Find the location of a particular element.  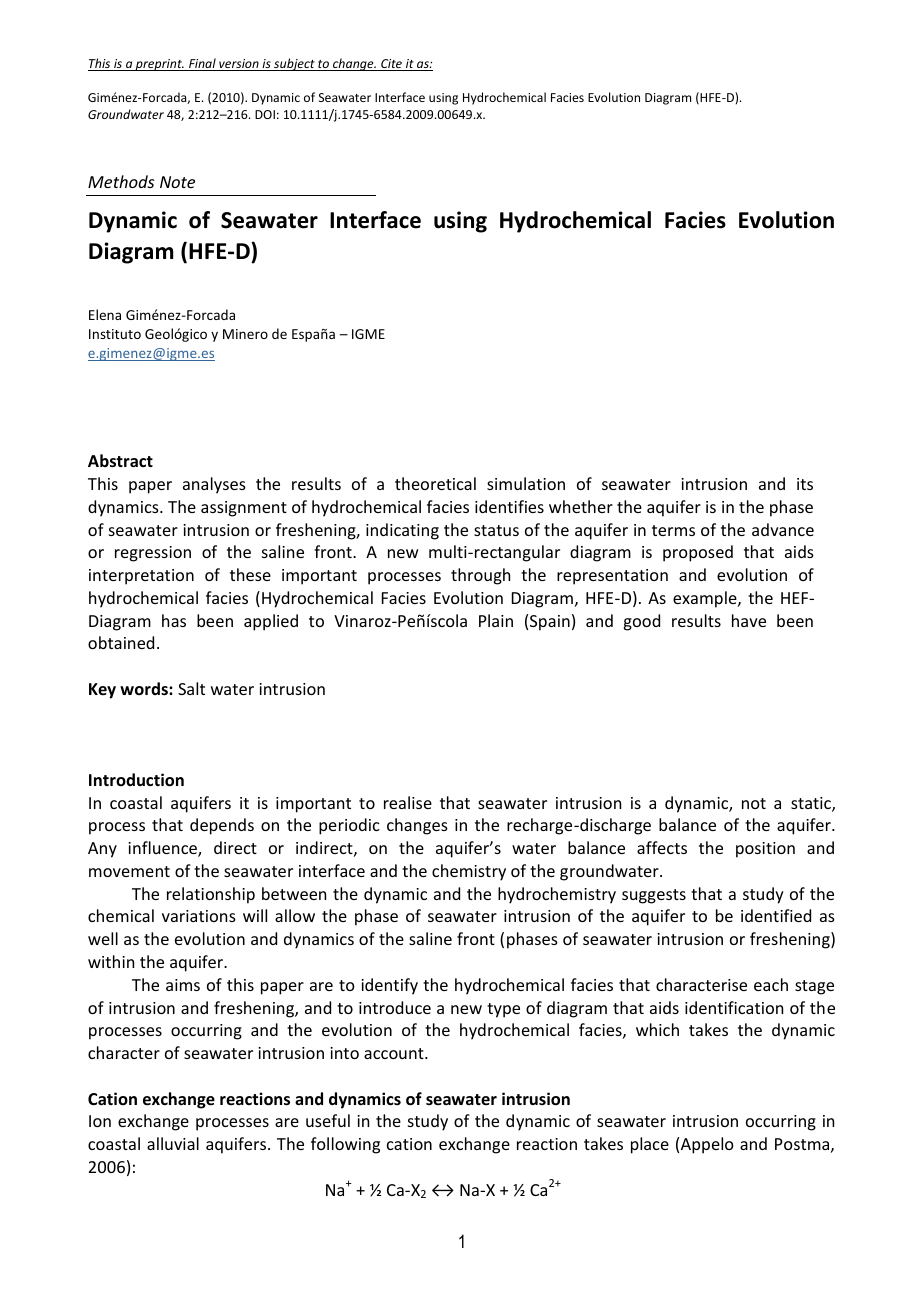

interpretation is located at coordinates (141, 577).
